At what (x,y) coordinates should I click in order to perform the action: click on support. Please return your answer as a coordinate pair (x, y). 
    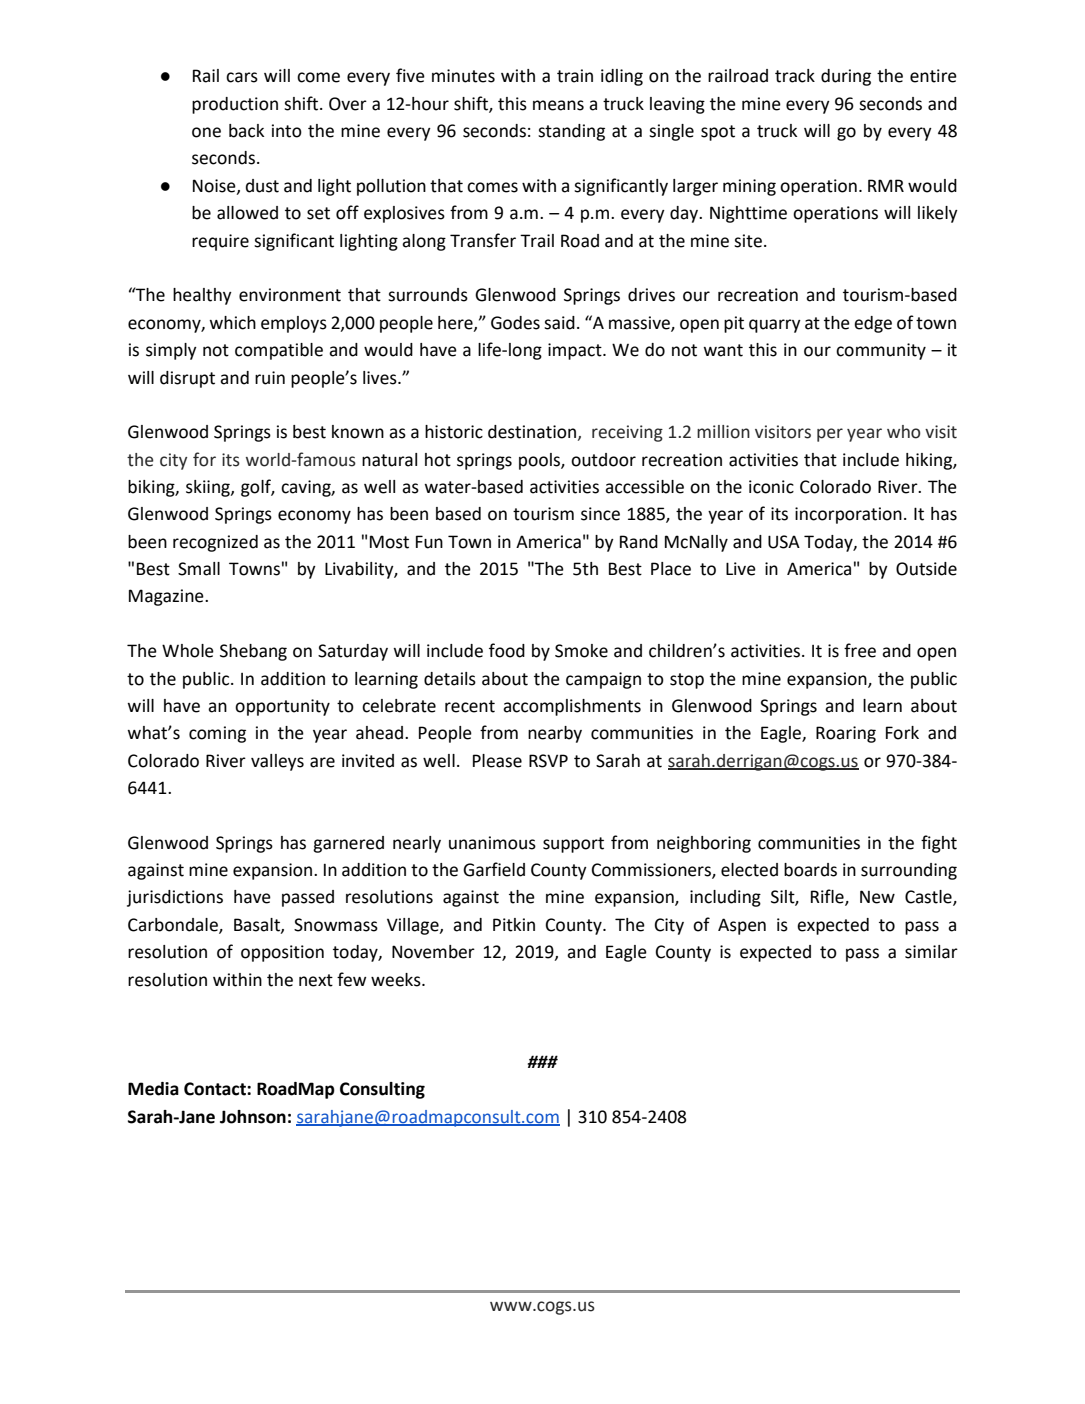
    Looking at the image, I should click on (573, 845).
